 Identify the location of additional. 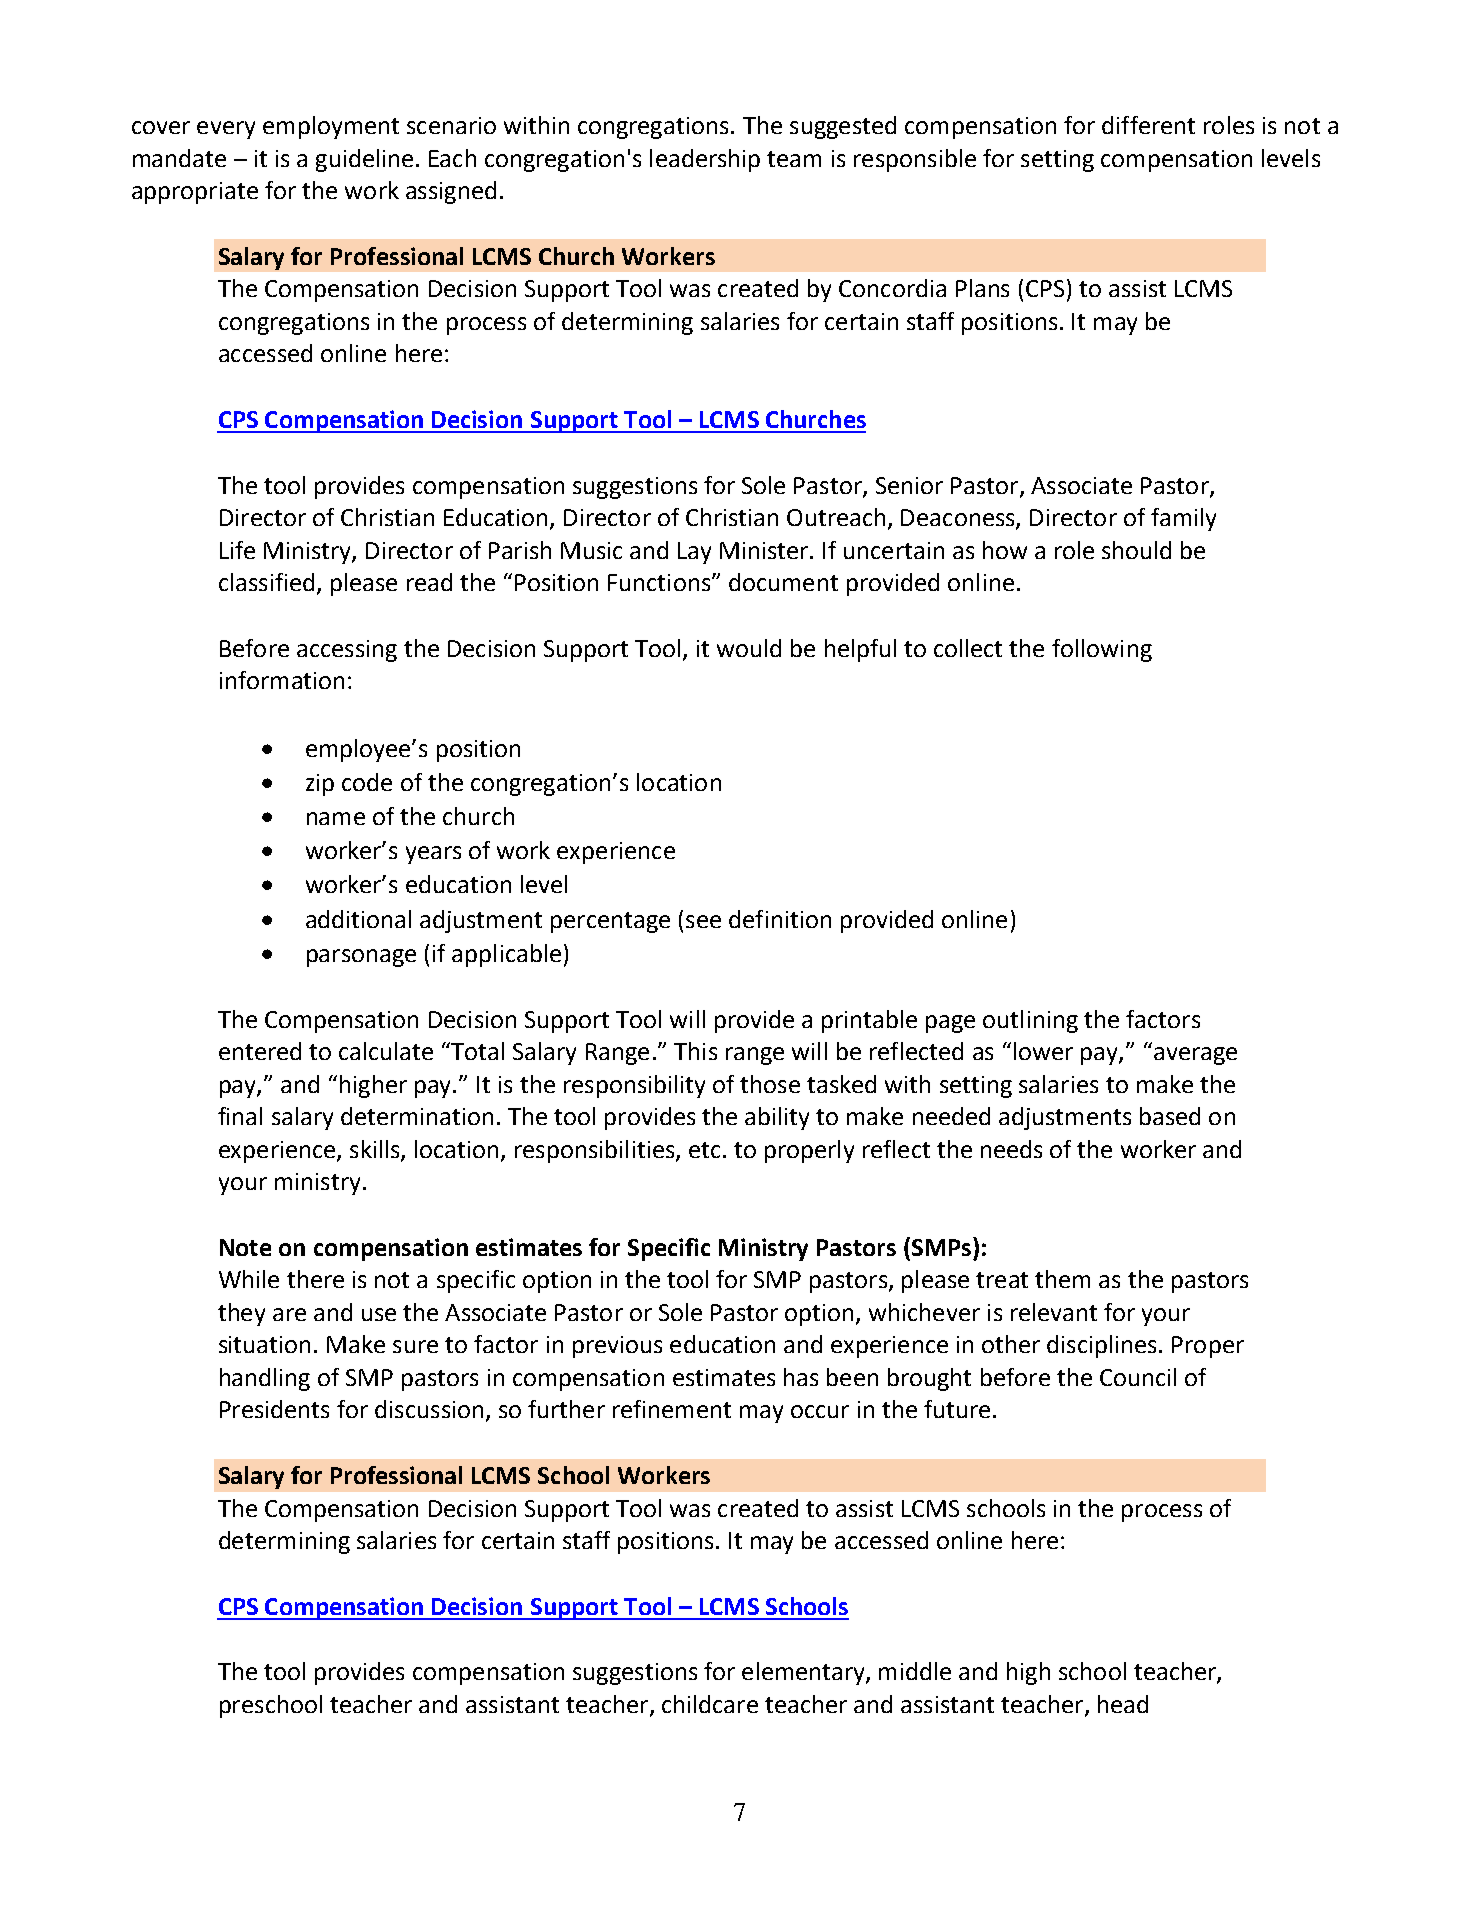
(358, 919).
